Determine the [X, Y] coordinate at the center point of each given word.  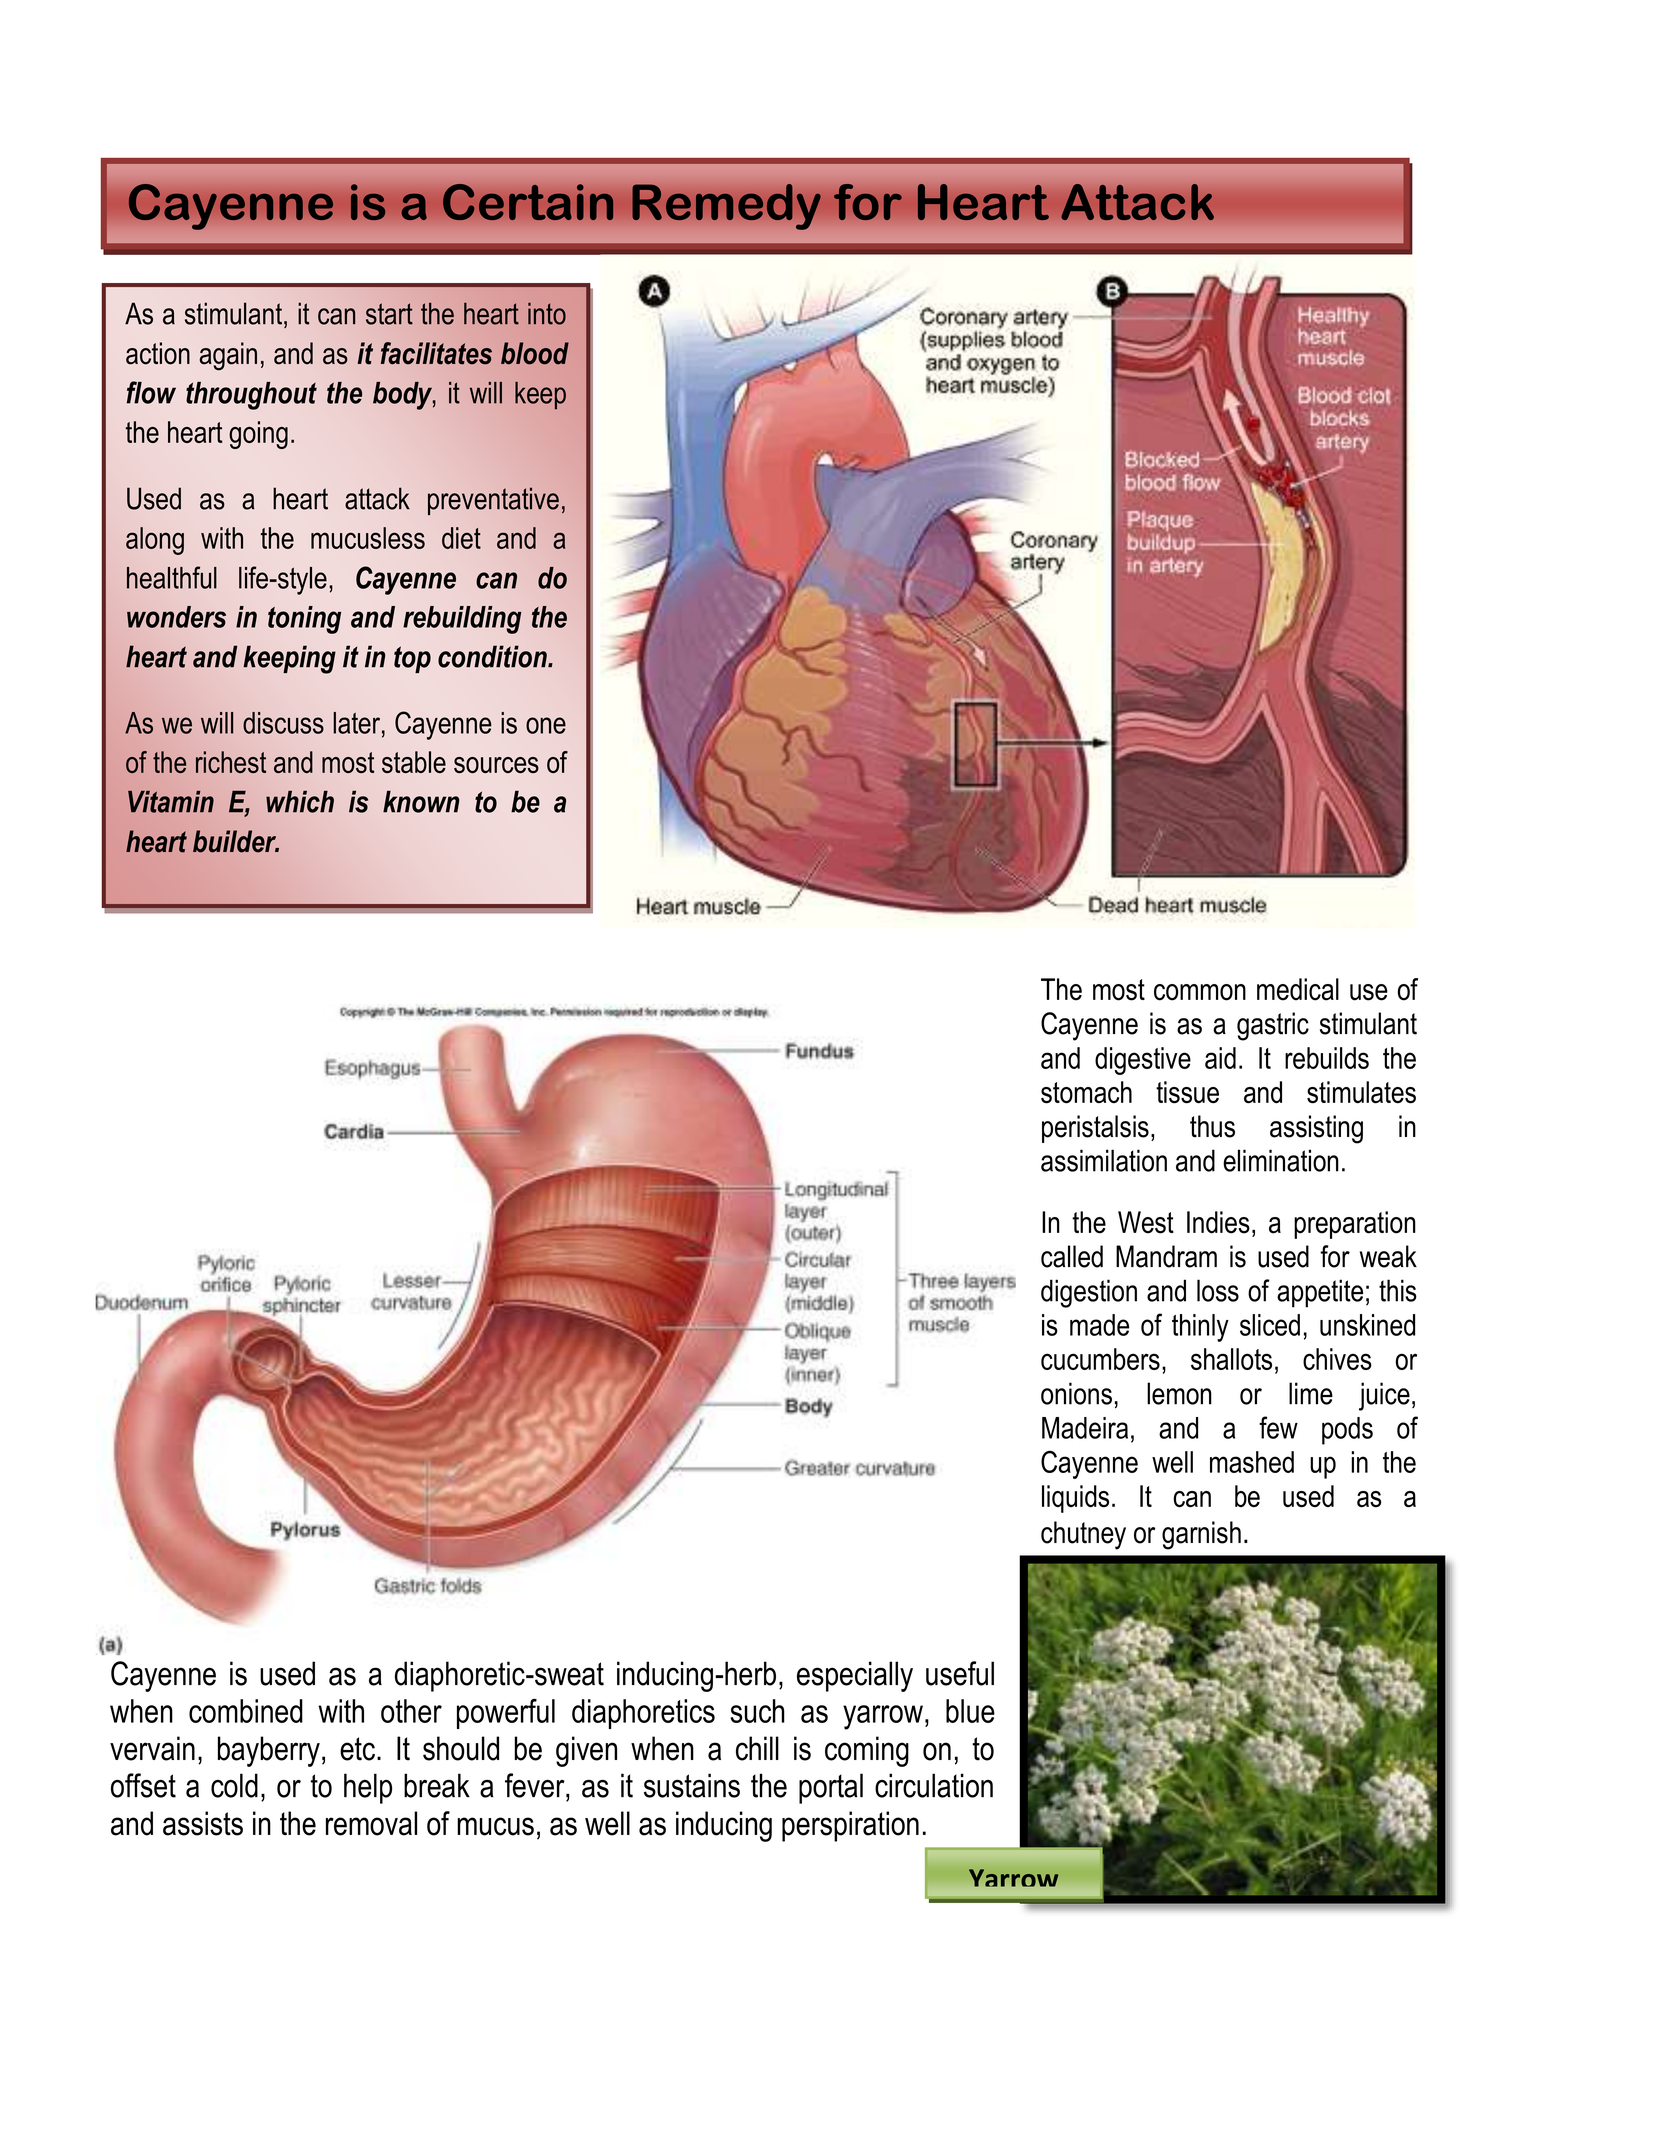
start [389, 314]
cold [234, 1785]
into [547, 314]
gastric [1273, 1026]
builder [236, 841]
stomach [1086, 1092]
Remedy [726, 207]
